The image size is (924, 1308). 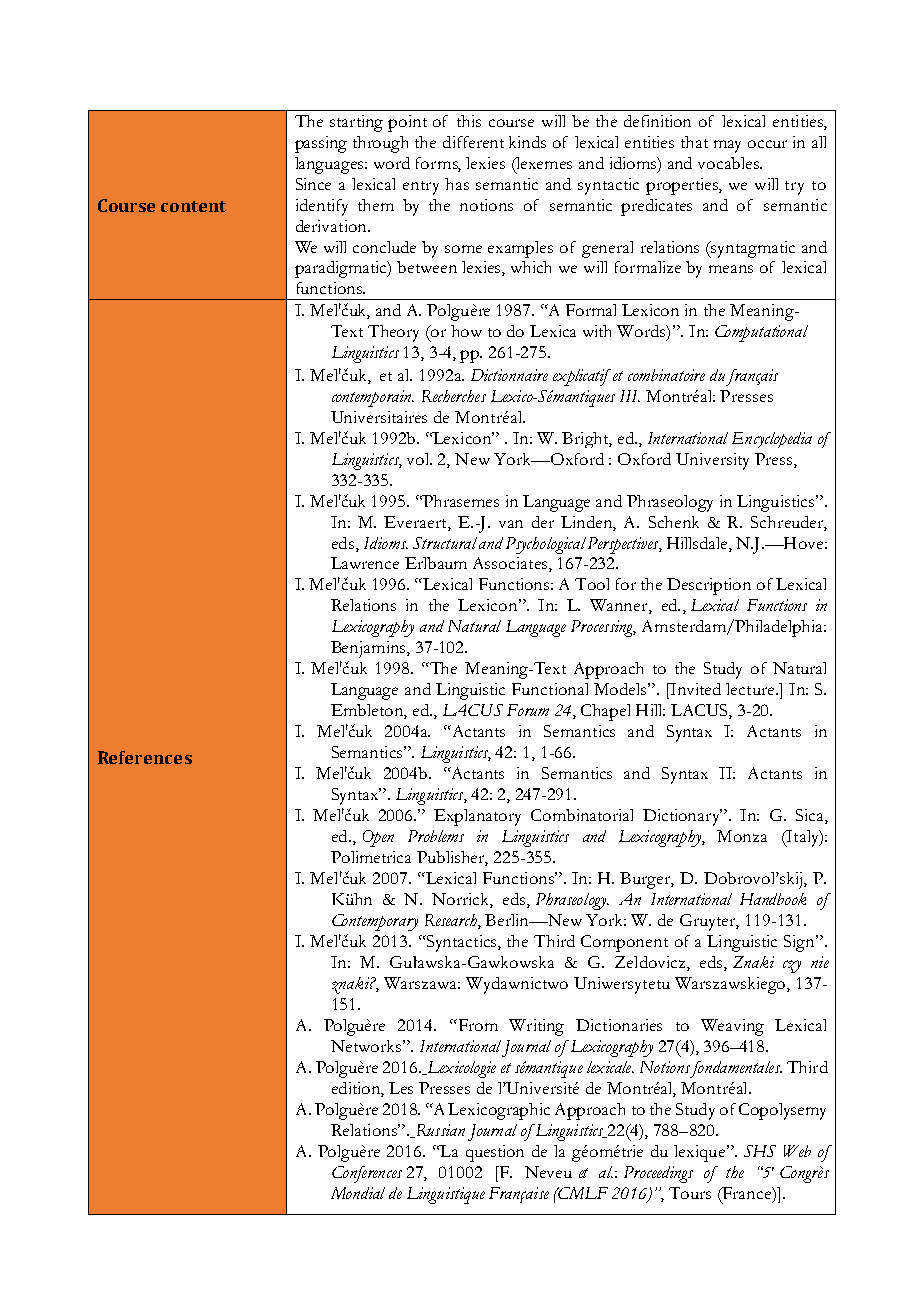 What do you see at coordinates (727, 146) in the document?
I see `may` at bounding box center [727, 146].
